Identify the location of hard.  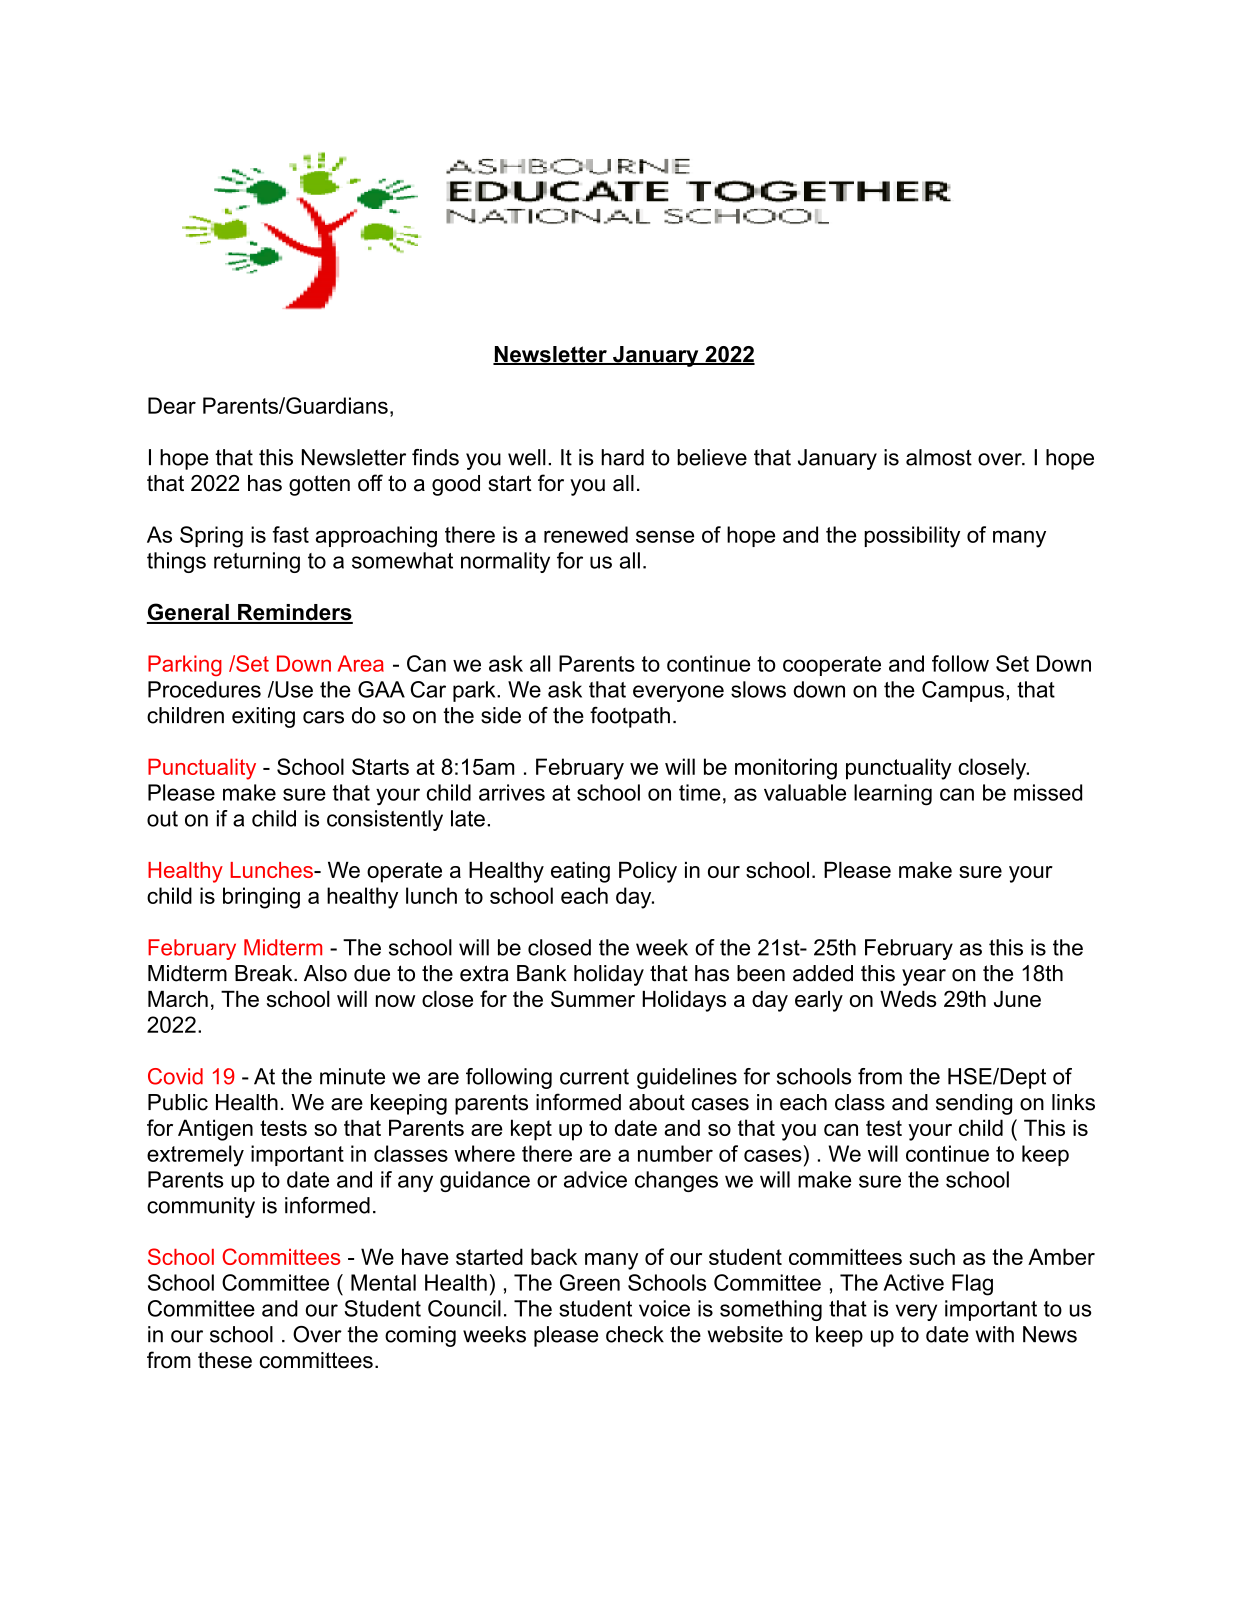
(622, 457).
